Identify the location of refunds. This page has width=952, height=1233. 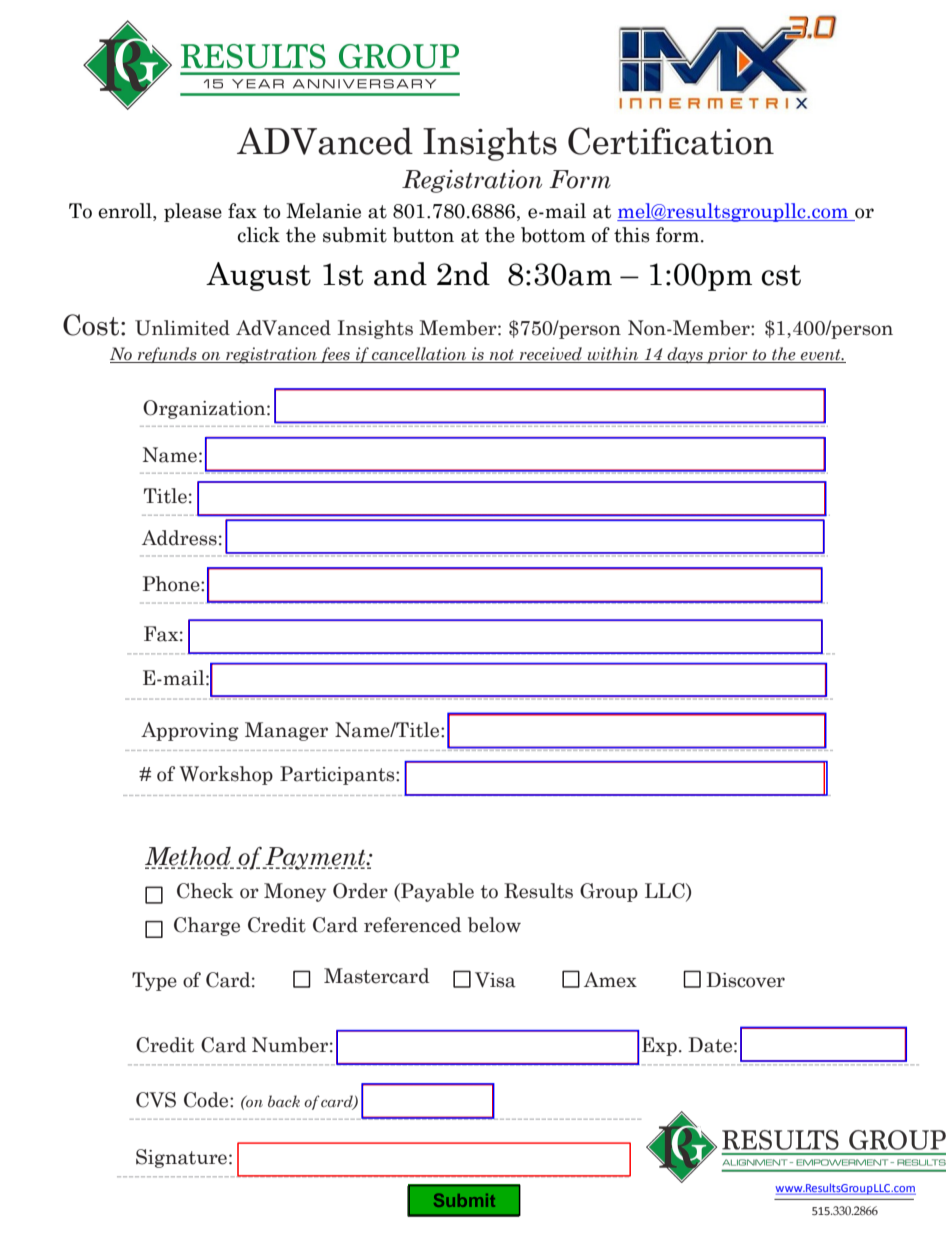
(167, 355).
